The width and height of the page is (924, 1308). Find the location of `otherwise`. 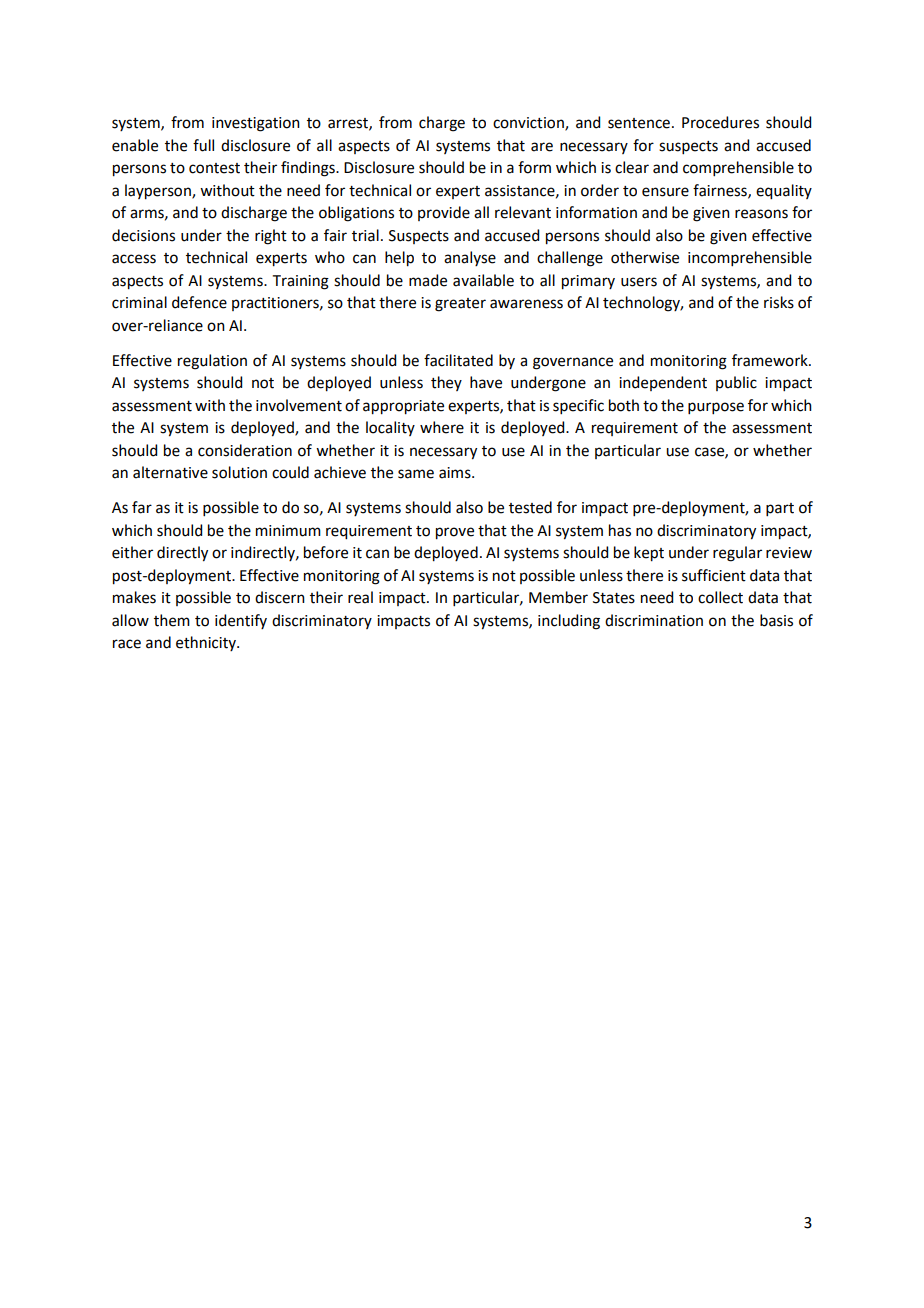

otherwise is located at coordinates (645, 257).
